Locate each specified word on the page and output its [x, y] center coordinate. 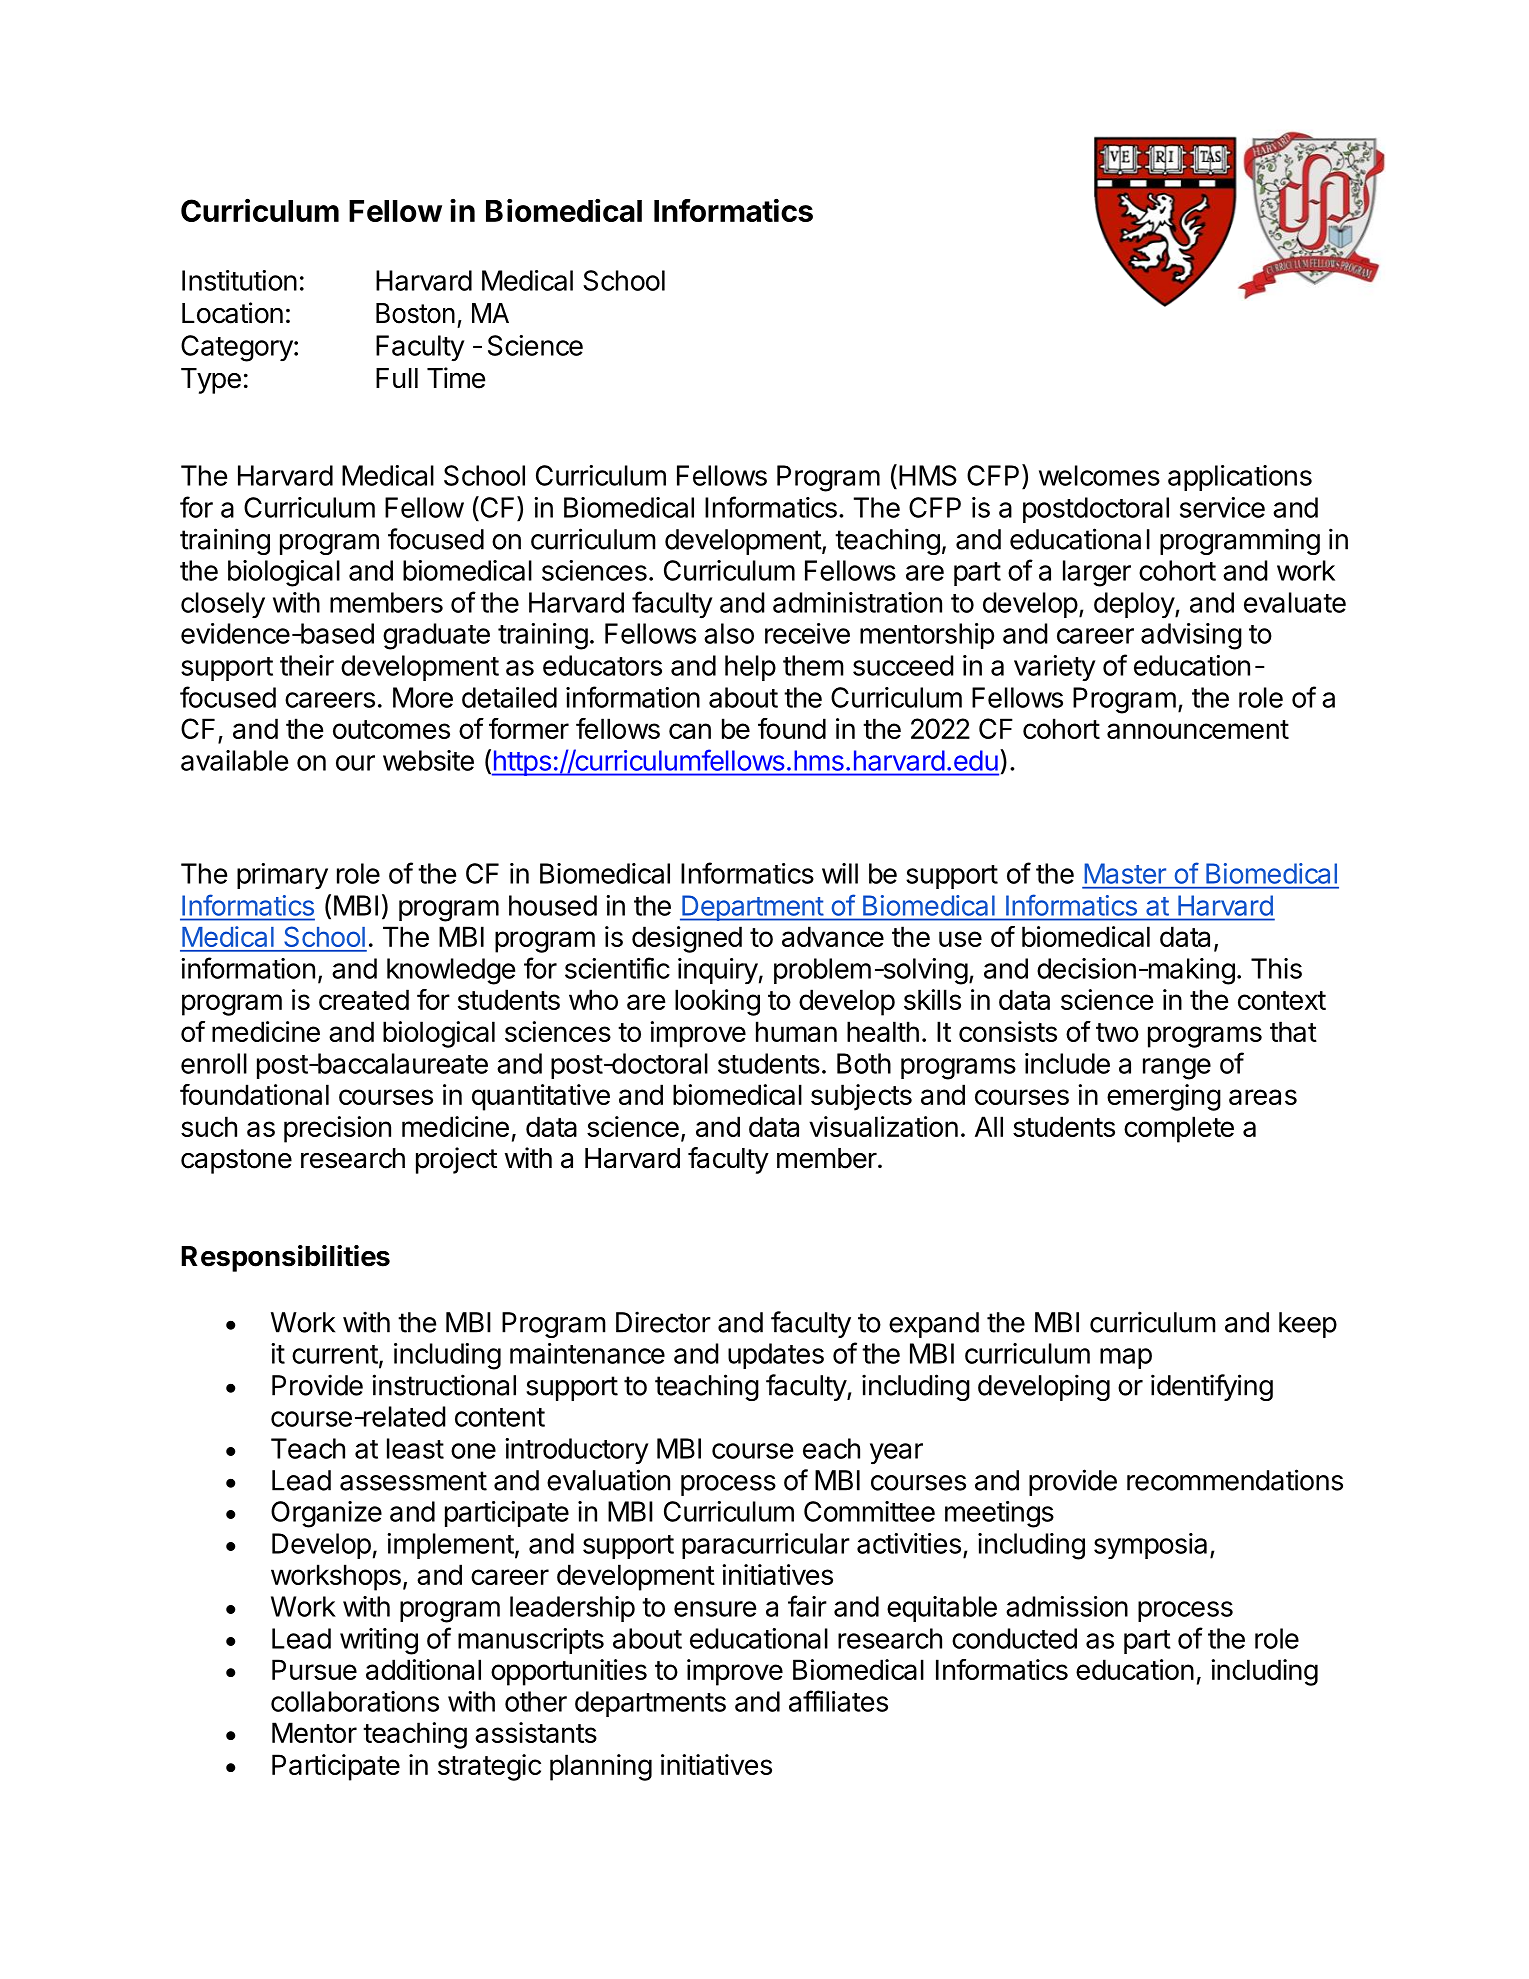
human [796, 1031]
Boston [415, 313]
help [750, 668]
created [364, 999]
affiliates [838, 1701]
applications [1240, 478]
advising [1191, 636]
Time [456, 378]
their [307, 665]
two [1117, 1032]
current [335, 1354]
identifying [1212, 1387]
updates [776, 1356]
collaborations [355, 1701]
